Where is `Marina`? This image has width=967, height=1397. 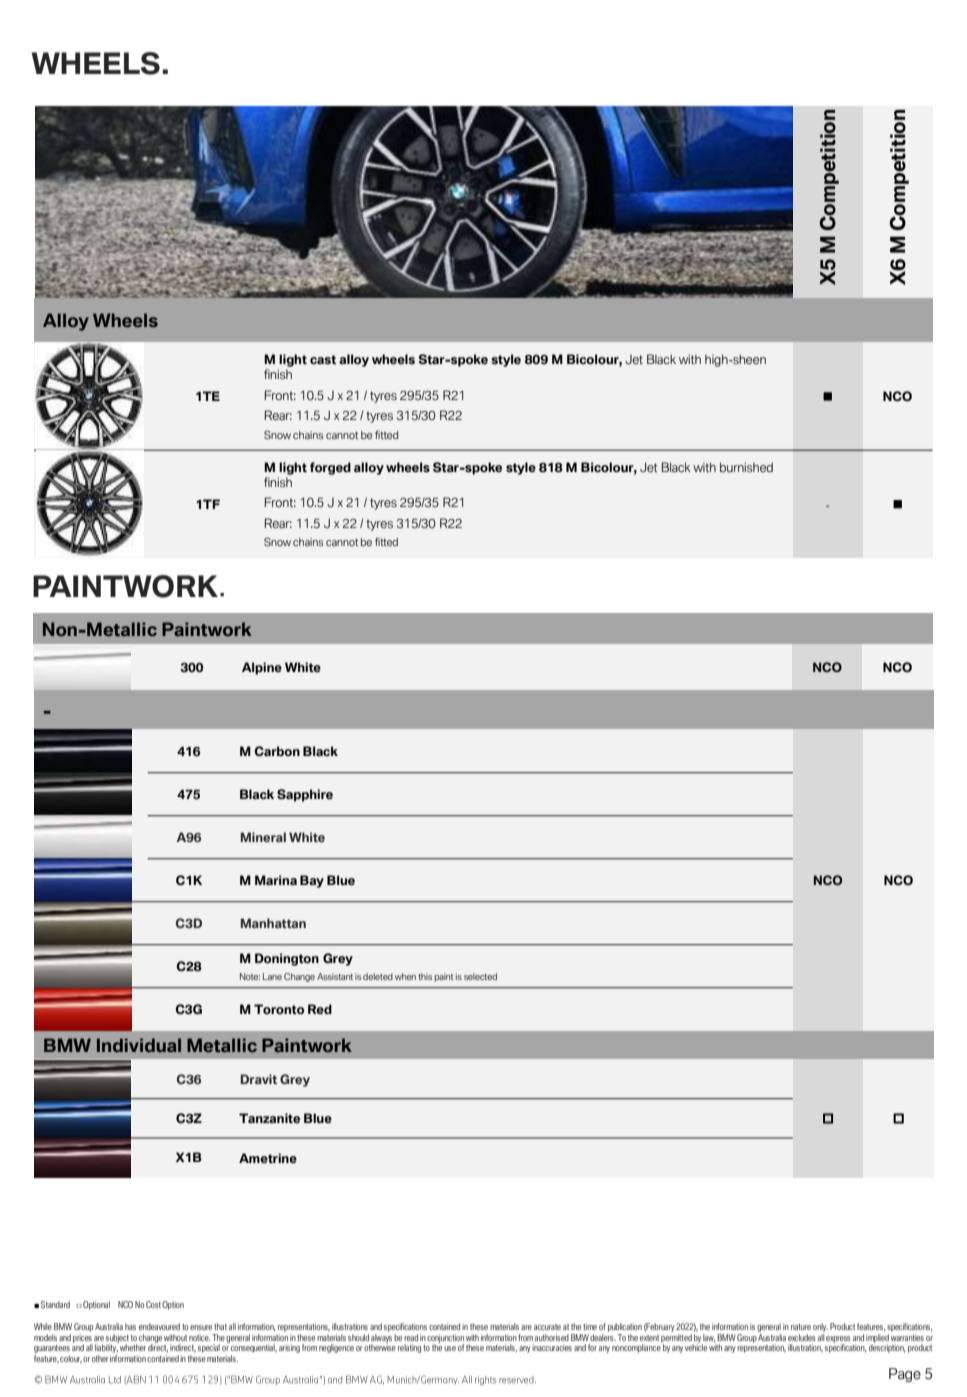
Marina is located at coordinates (276, 880).
